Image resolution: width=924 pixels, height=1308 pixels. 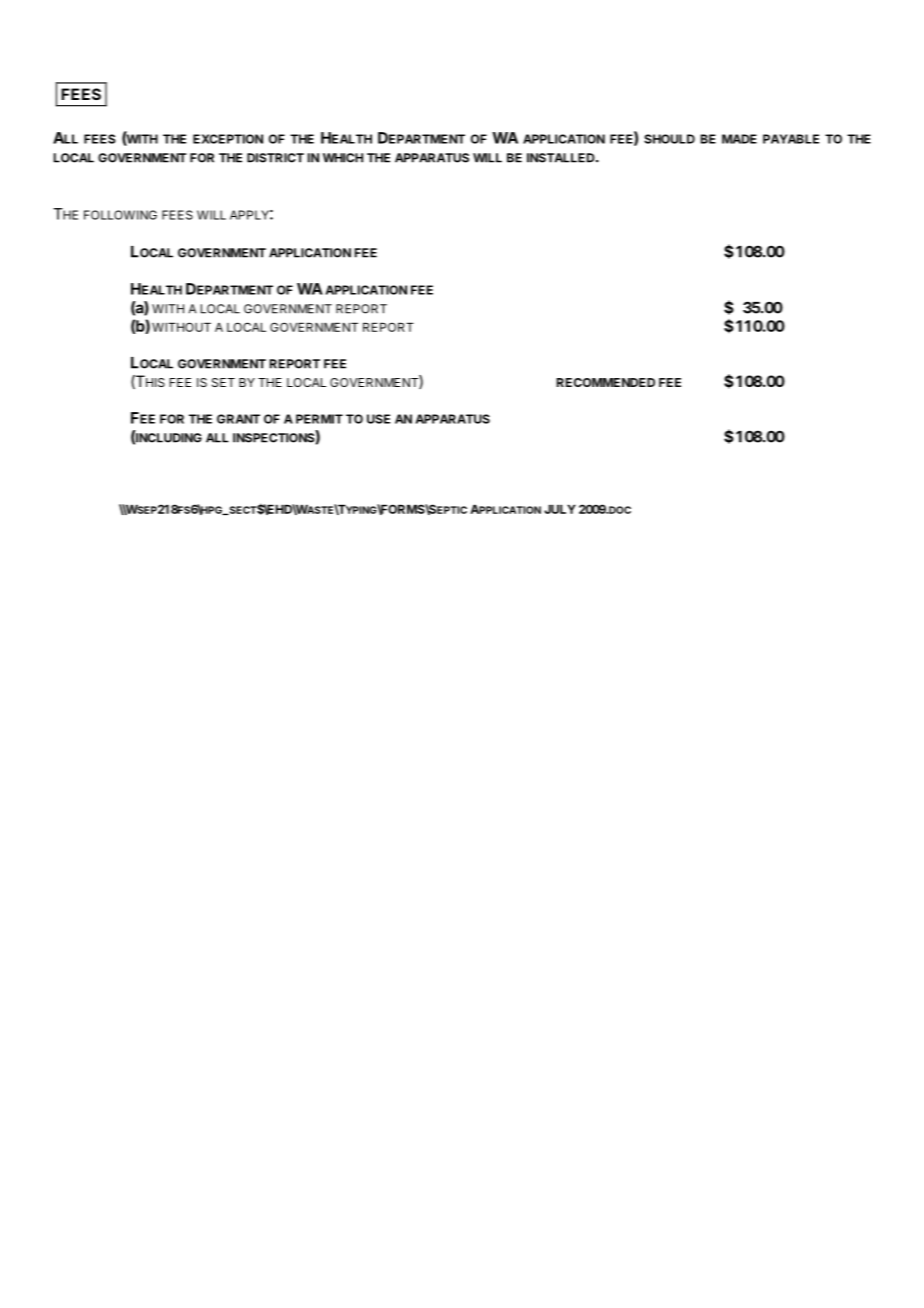 What do you see at coordinates (791, 139) in the screenshot?
I see `PAYABLE` at bounding box center [791, 139].
